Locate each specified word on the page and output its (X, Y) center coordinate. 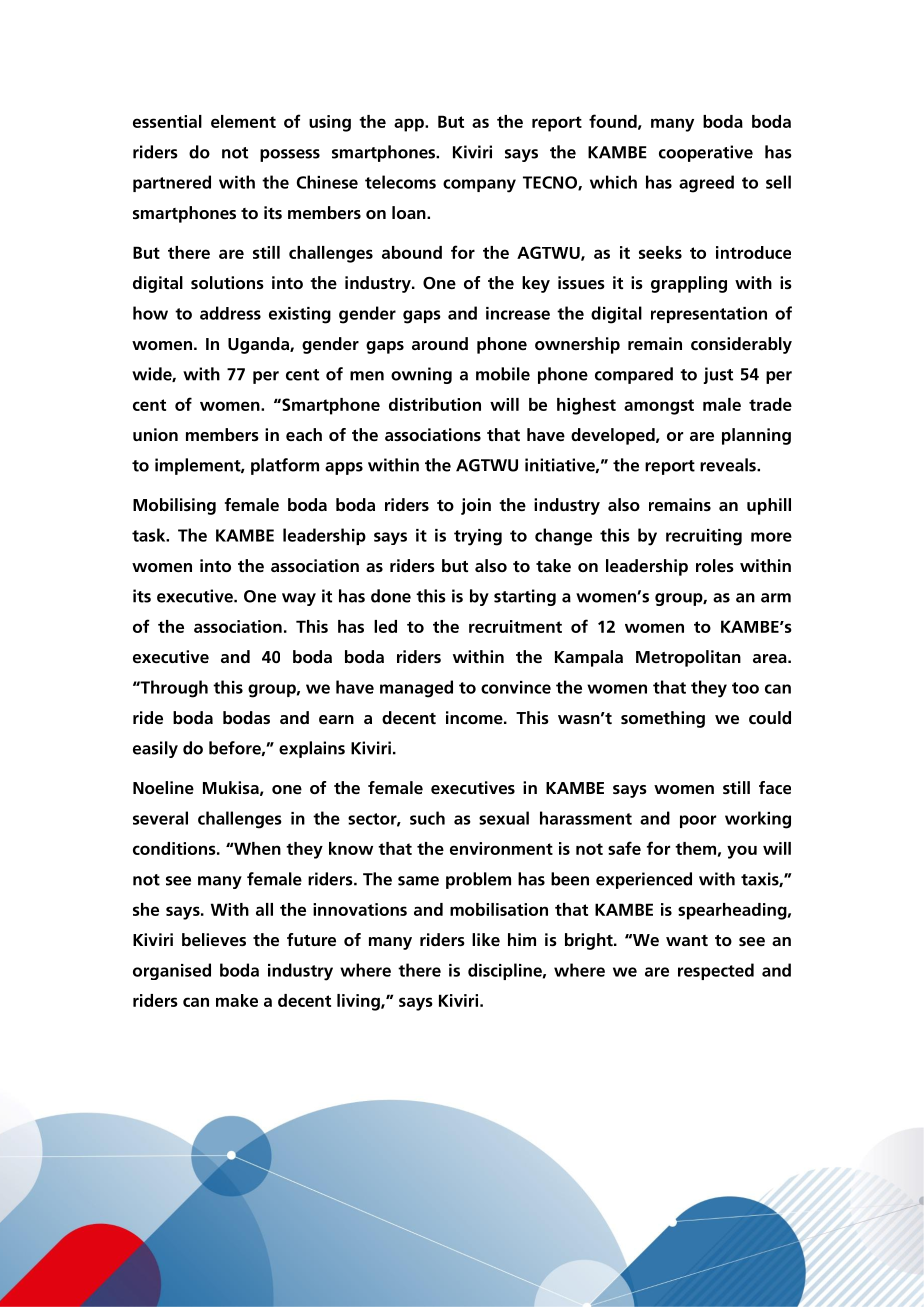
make (237, 1000)
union (155, 434)
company (479, 186)
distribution (435, 404)
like (486, 939)
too (745, 688)
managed (416, 689)
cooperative (706, 153)
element (243, 121)
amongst (659, 407)
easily (155, 749)
